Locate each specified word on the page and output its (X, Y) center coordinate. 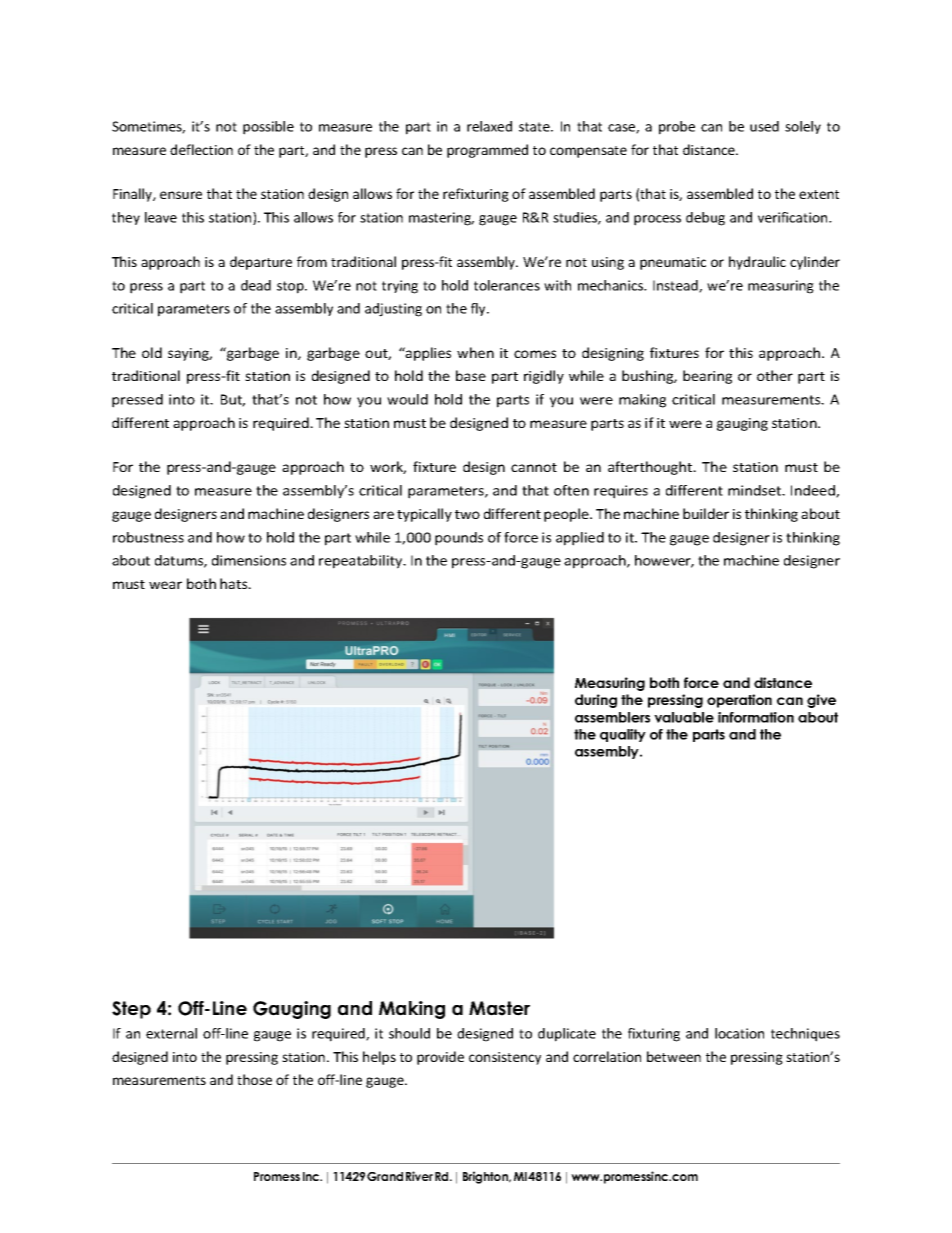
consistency (505, 1058)
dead (256, 285)
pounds (459, 539)
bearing (707, 377)
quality (623, 735)
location (739, 1033)
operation (739, 701)
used (764, 126)
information (756, 717)
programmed (487, 151)
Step (131, 1010)
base (471, 375)
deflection (201, 149)
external (171, 1033)
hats (235, 583)
